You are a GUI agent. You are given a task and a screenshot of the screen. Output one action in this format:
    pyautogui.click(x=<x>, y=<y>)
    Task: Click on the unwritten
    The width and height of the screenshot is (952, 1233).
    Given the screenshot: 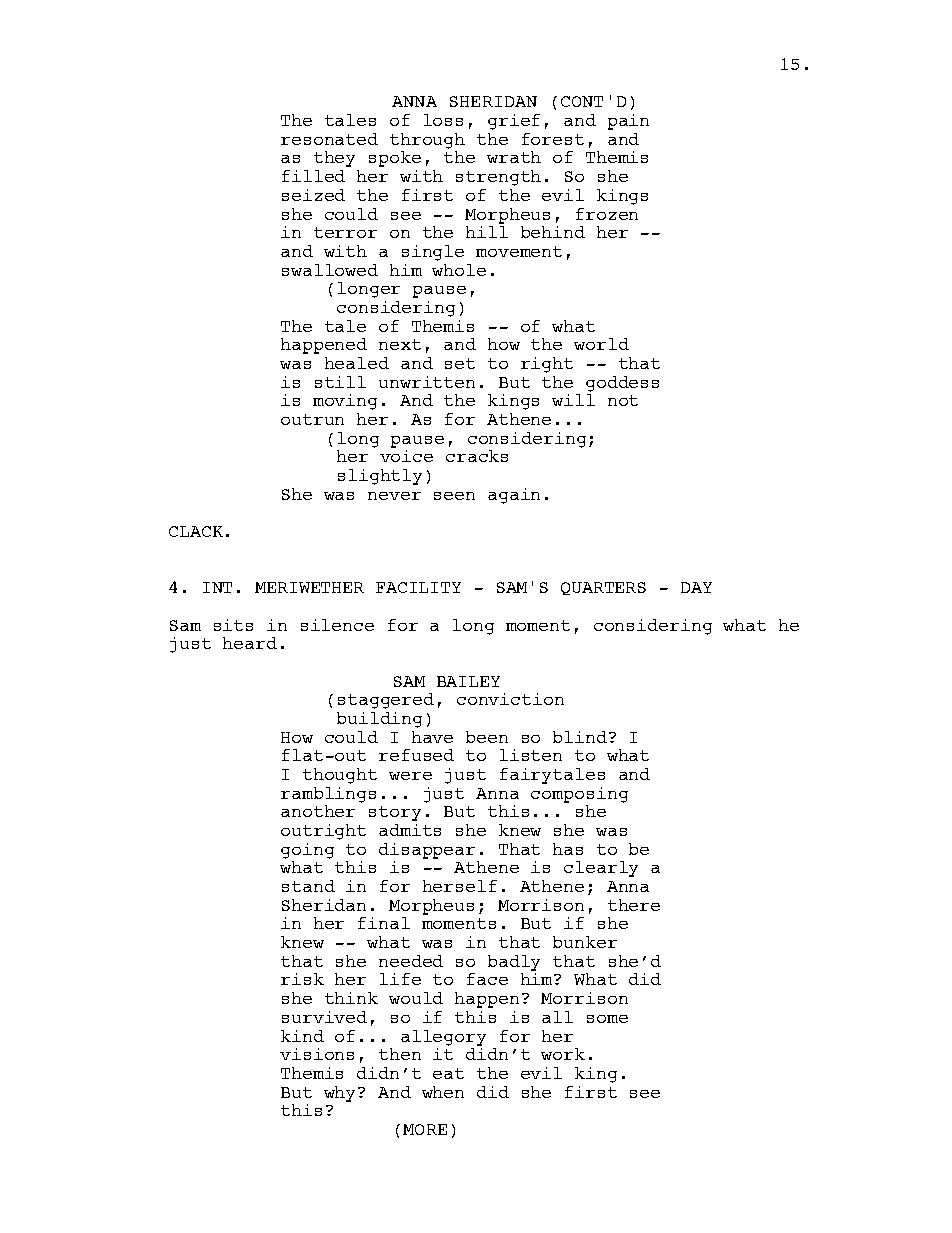 What is the action you would take?
    pyautogui.click(x=427, y=382)
